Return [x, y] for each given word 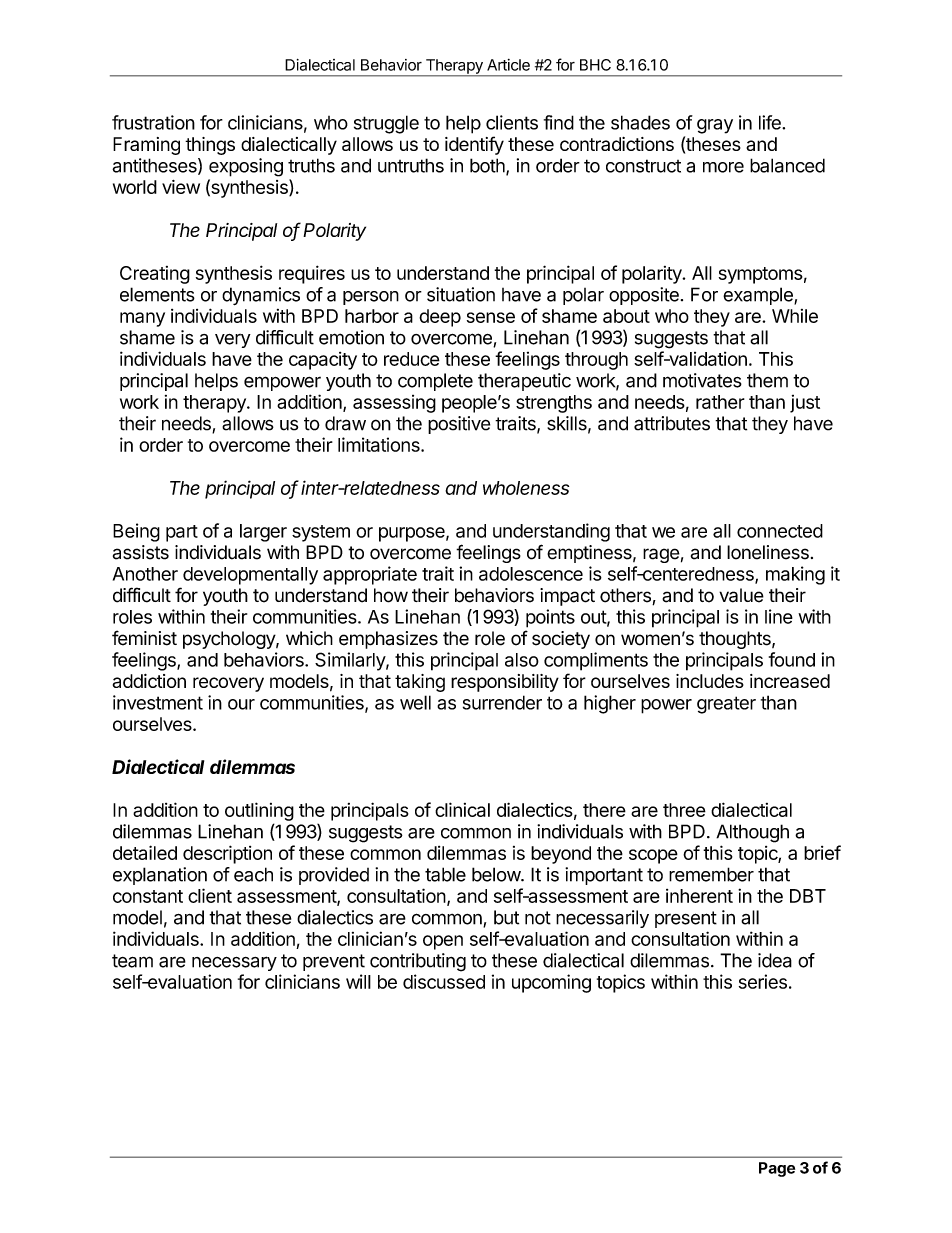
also [522, 660]
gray [715, 126]
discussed [444, 981]
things [210, 146]
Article [508, 65]
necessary [234, 963]
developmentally [250, 576]
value [741, 595]
